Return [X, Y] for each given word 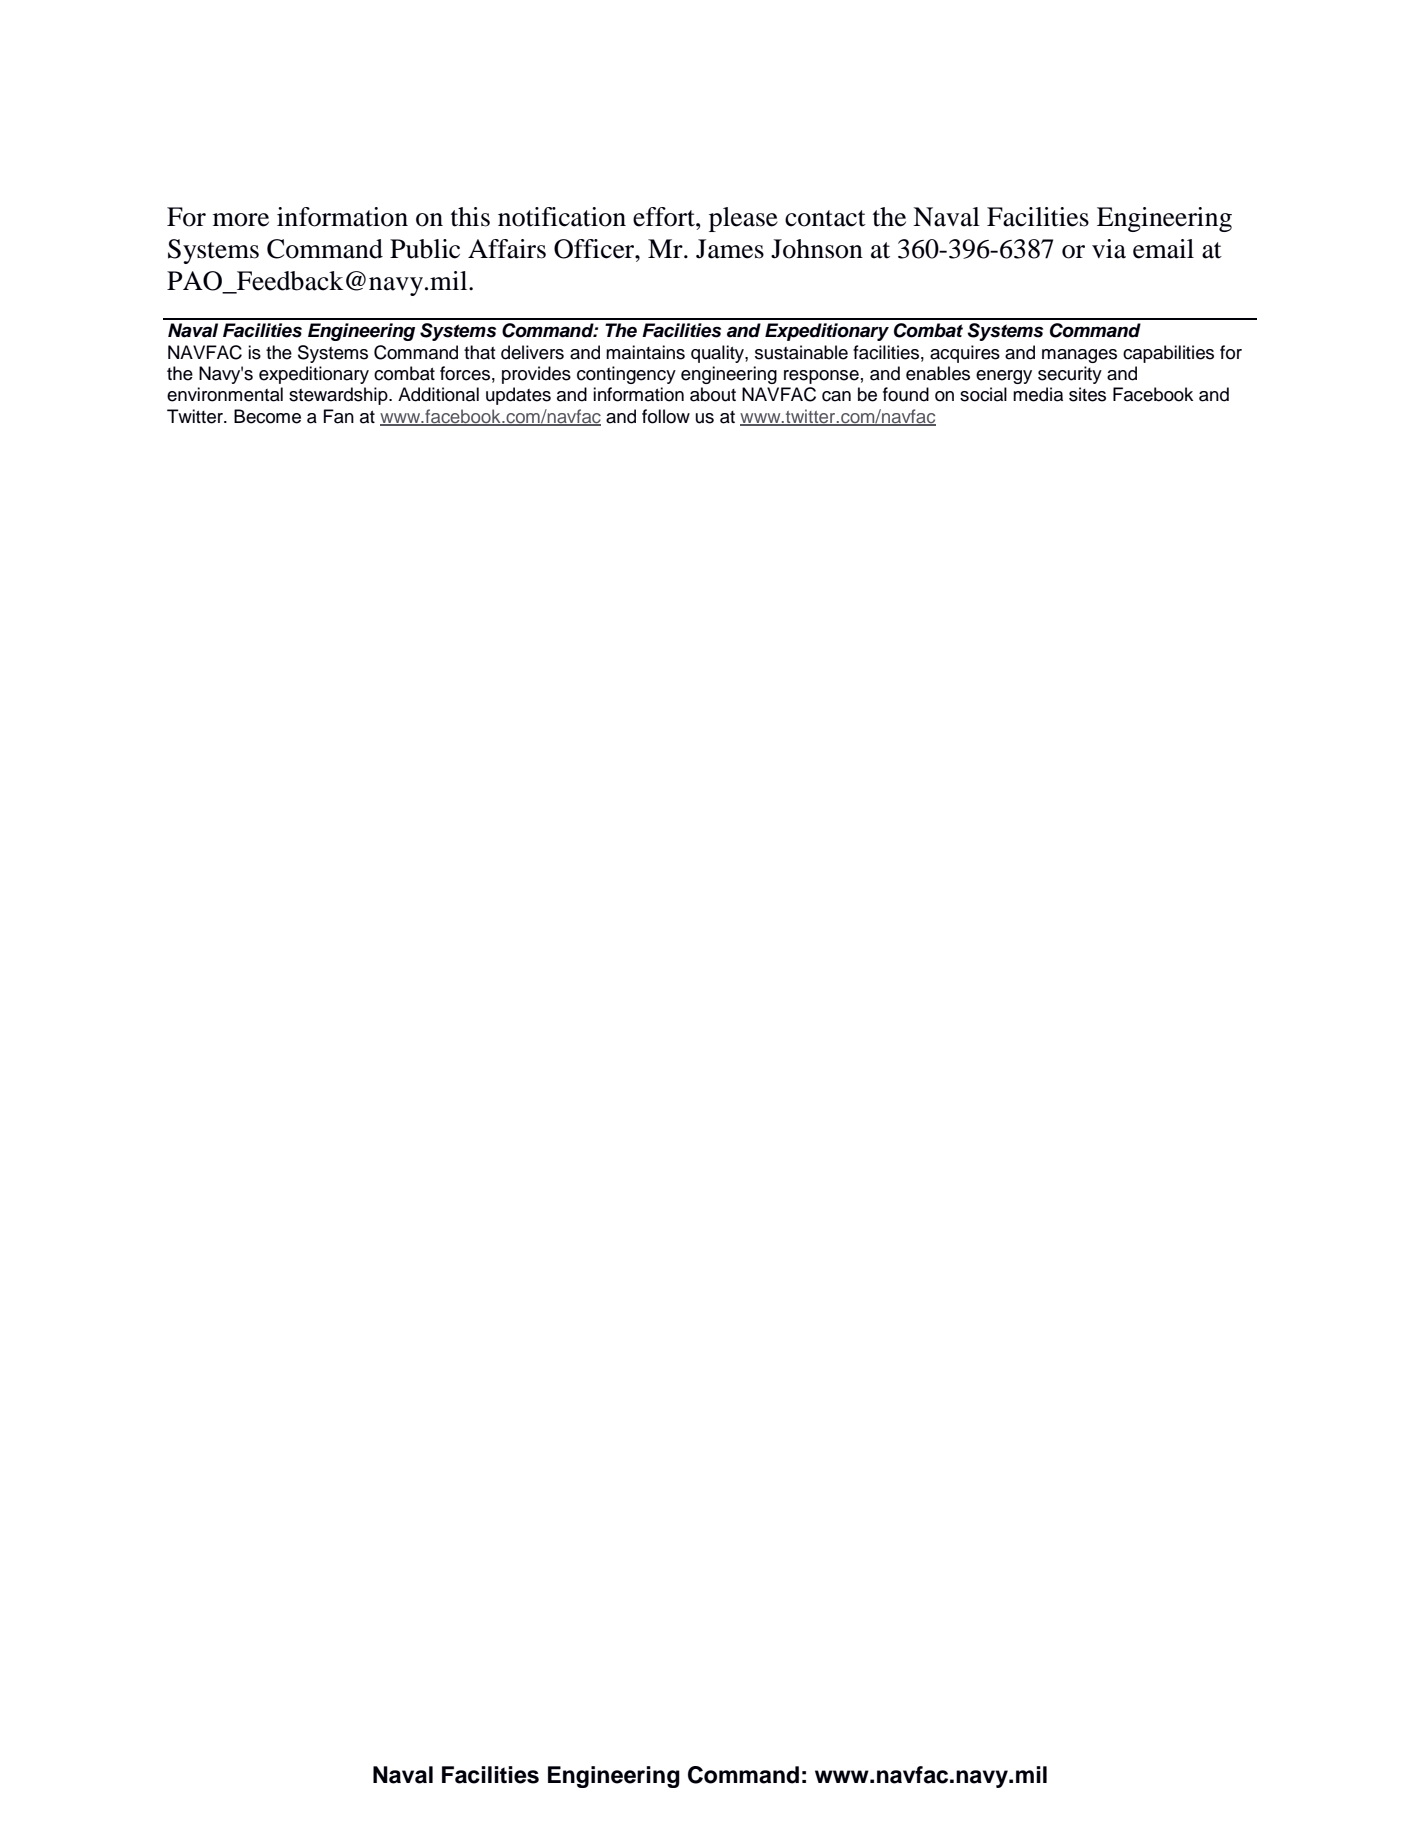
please [743, 219]
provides [536, 375]
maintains [645, 352]
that [479, 352]
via [1109, 249]
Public [425, 249]
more [241, 220]
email [1163, 249]
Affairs [507, 249]
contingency [626, 375]
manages [1079, 356]
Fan [339, 416]
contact [825, 218]
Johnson [817, 249]
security [1070, 375]
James [730, 249]
